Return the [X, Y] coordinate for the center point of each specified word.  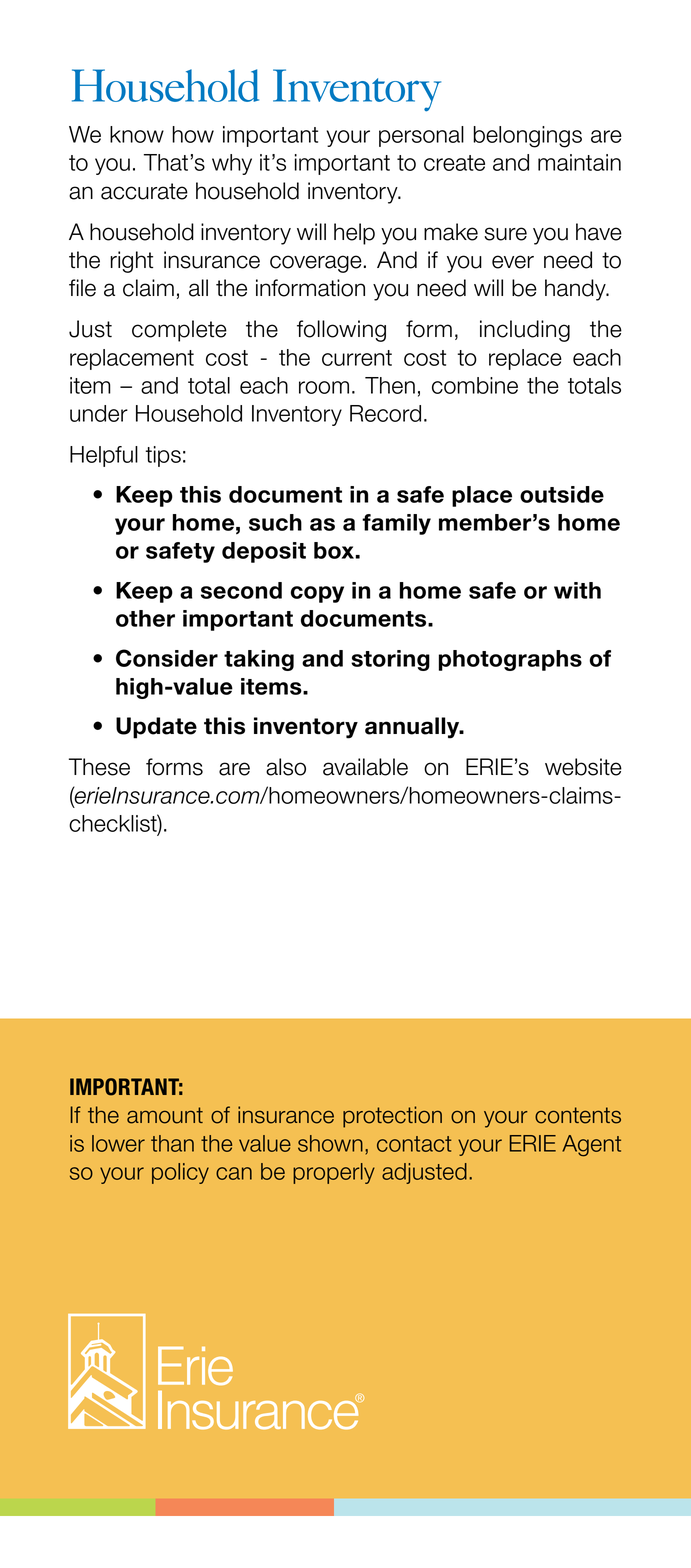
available [365, 767]
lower [118, 1143]
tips [163, 456]
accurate [144, 191]
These [99, 767]
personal [421, 136]
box [335, 550]
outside [562, 494]
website [583, 767]
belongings [527, 137]
